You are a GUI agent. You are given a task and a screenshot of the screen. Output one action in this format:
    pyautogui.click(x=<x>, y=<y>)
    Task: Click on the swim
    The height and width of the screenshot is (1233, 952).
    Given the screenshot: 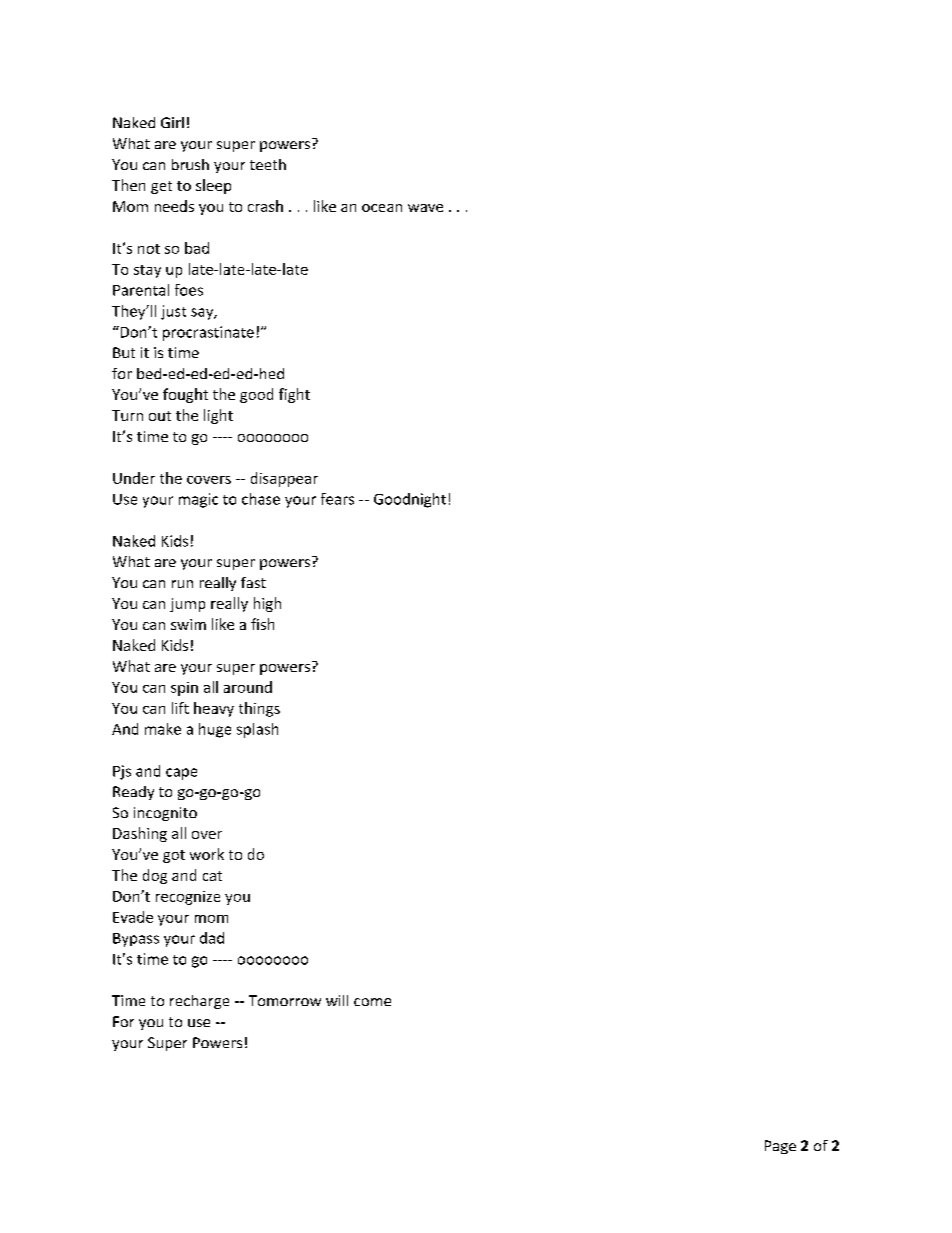 What is the action you would take?
    pyautogui.click(x=188, y=624)
